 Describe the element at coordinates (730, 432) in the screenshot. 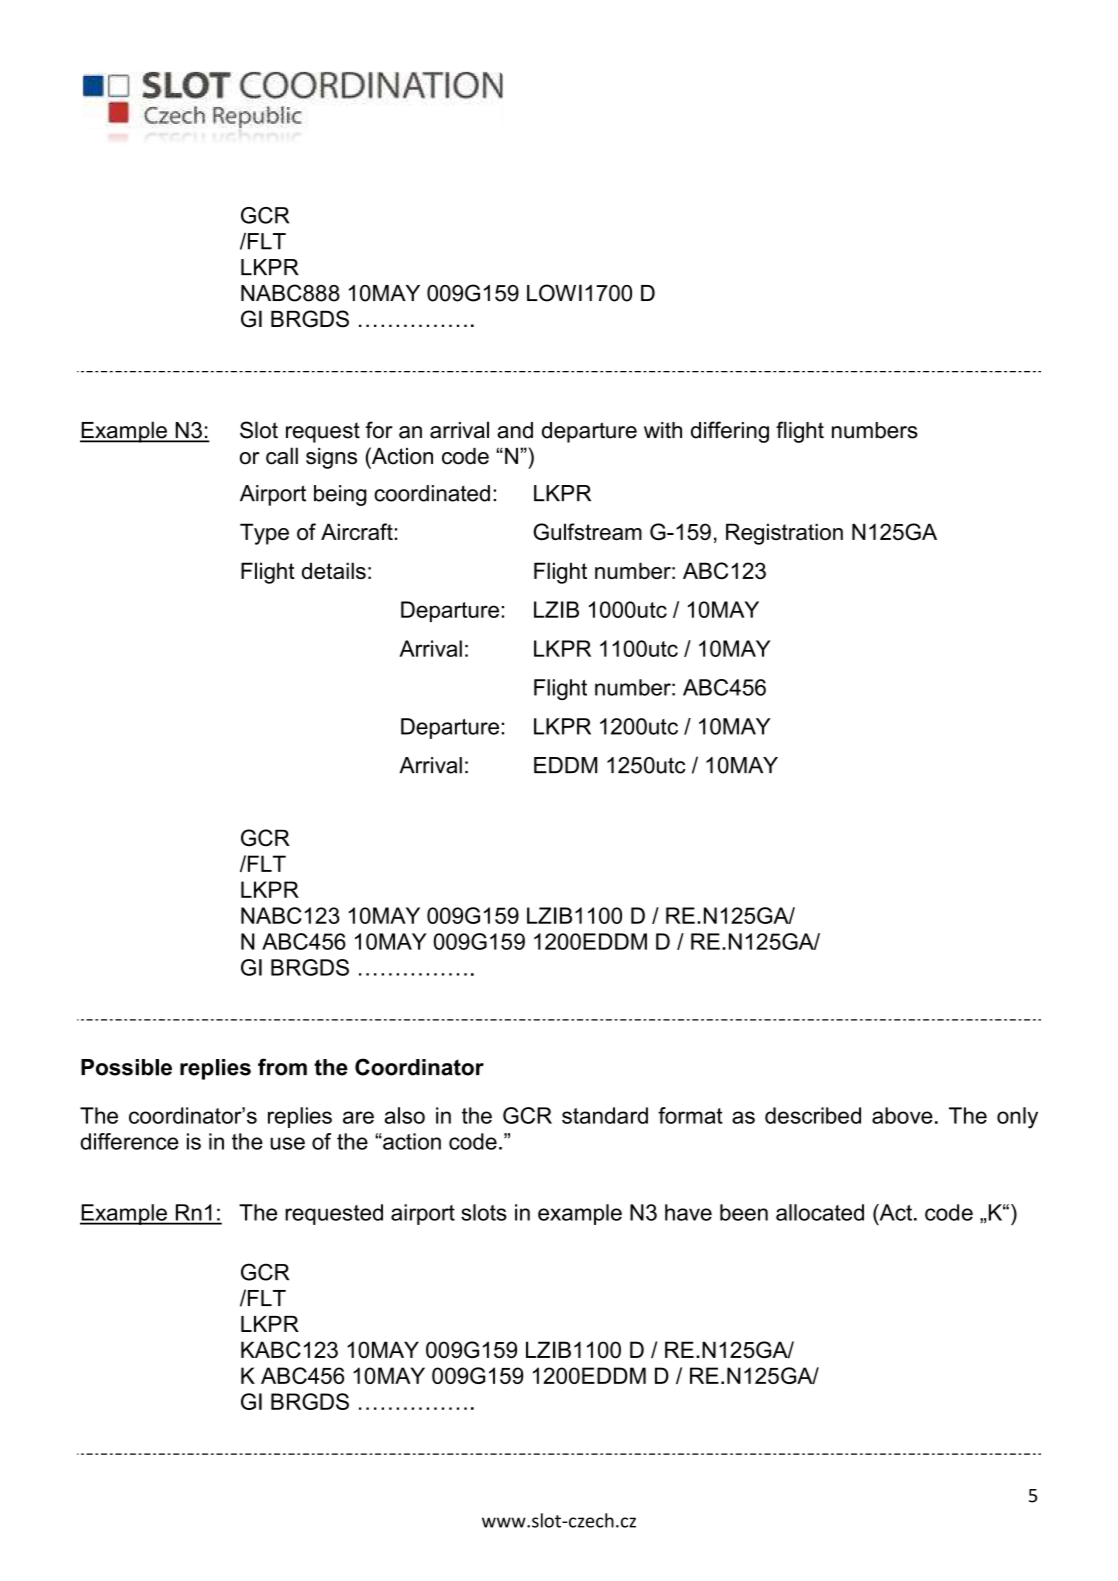

I see `differing` at that location.
